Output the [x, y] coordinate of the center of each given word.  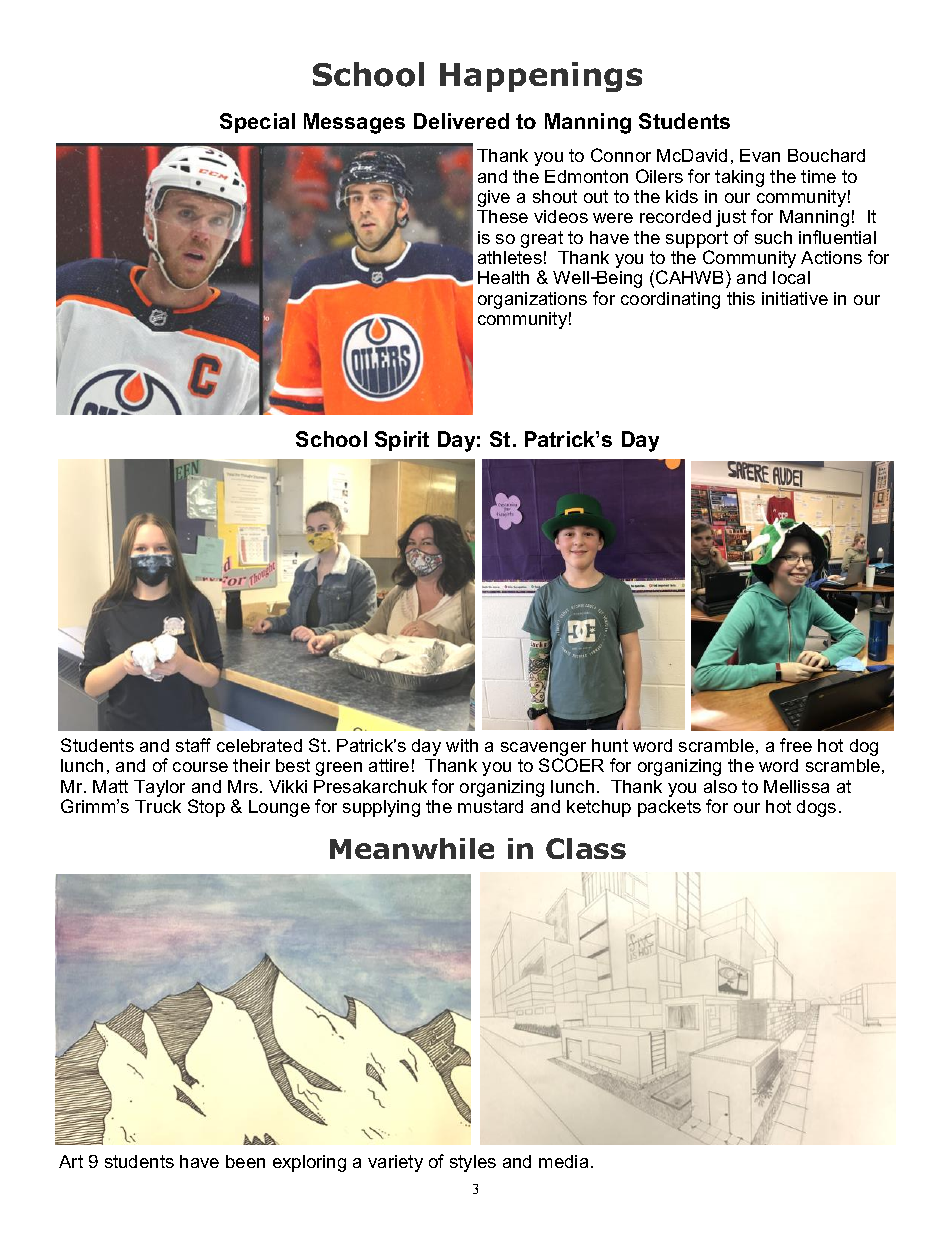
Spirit [402, 441]
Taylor [159, 788]
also [720, 786]
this [741, 298]
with [462, 745]
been [245, 1161]
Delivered [461, 121]
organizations [532, 300]
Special [257, 123]
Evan [760, 155]
